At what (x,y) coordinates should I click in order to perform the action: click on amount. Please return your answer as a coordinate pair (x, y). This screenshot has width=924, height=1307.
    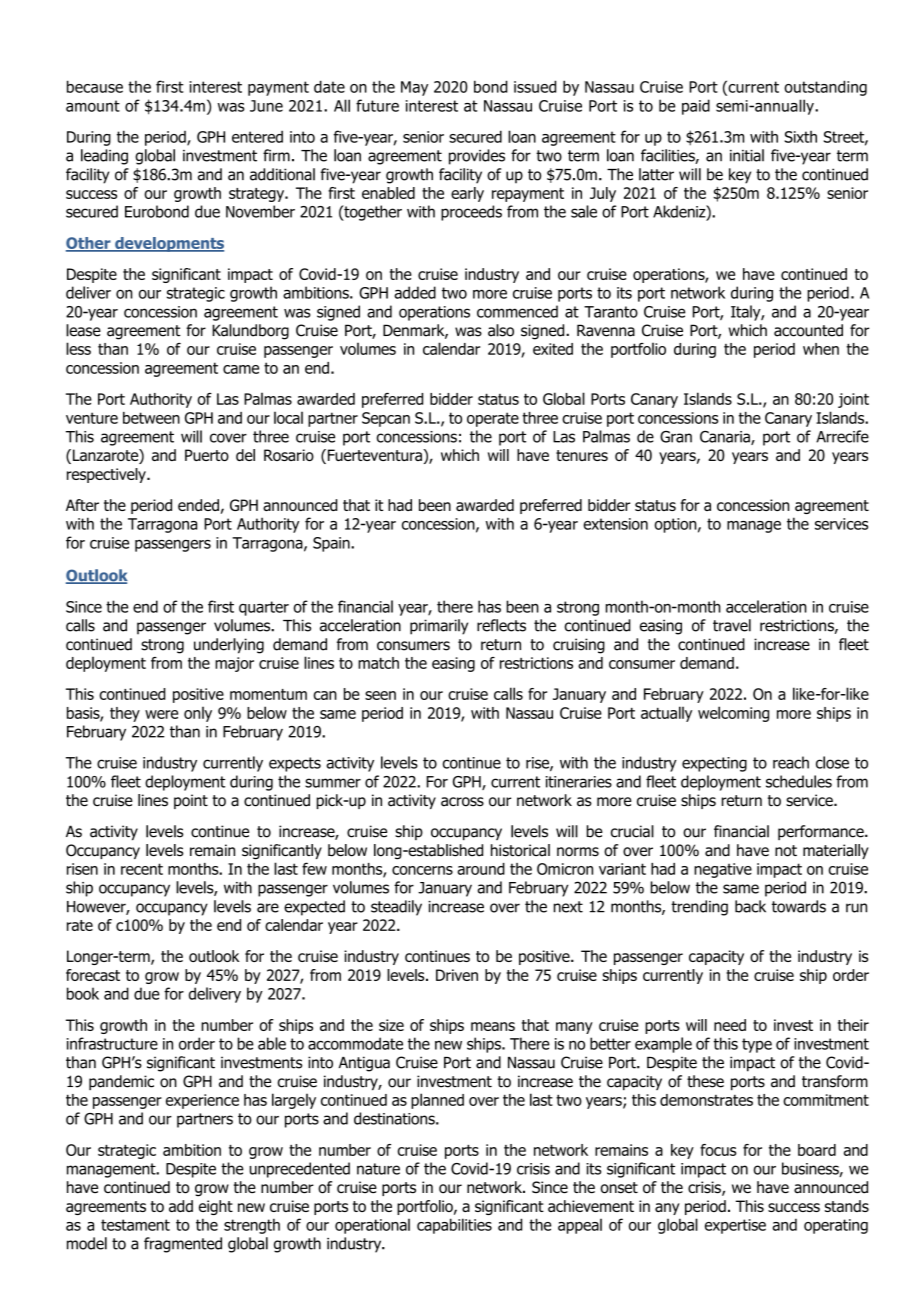
    Looking at the image, I should click on (93, 106).
